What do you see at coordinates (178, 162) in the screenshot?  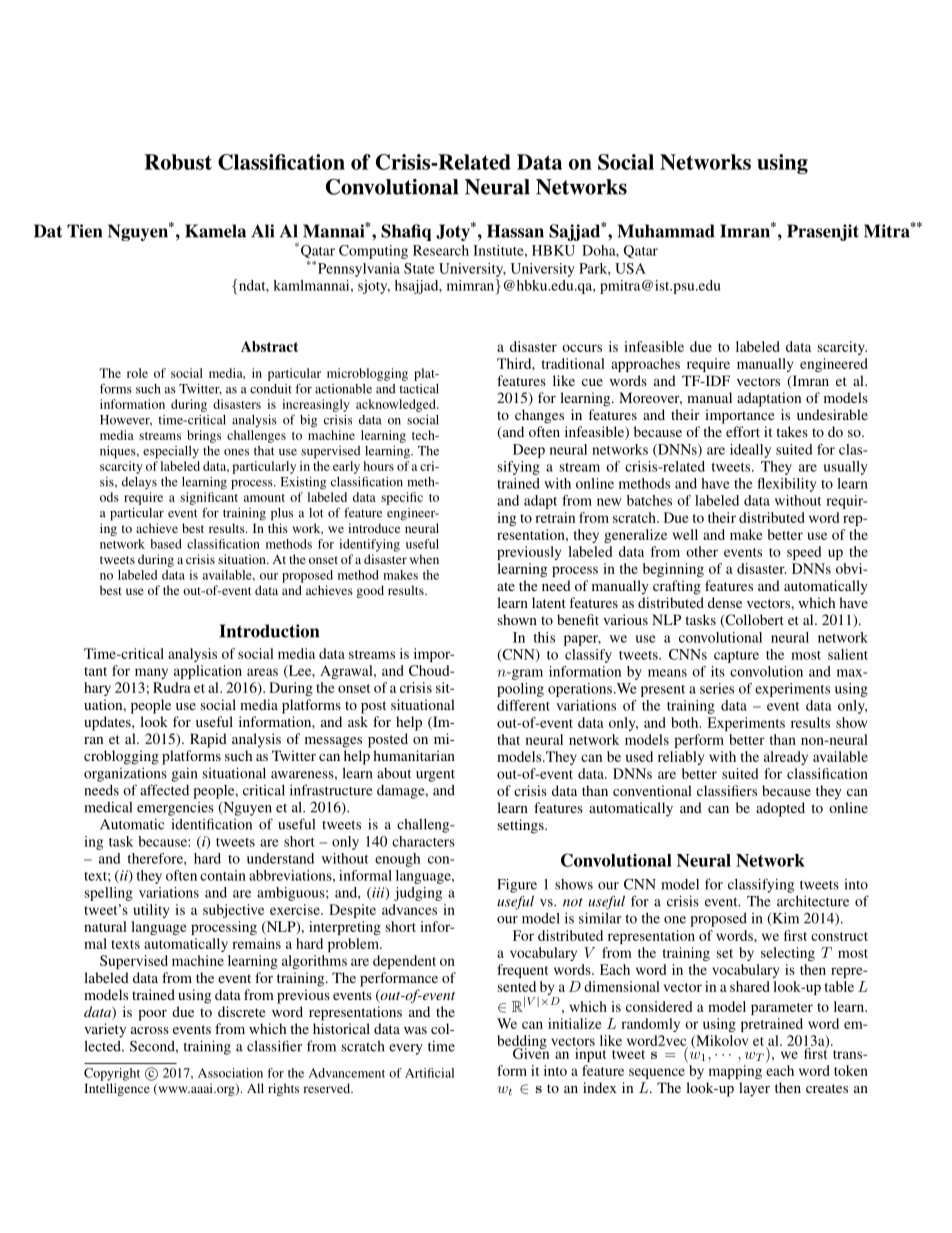 I see `Robust` at bounding box center [178, 162].
